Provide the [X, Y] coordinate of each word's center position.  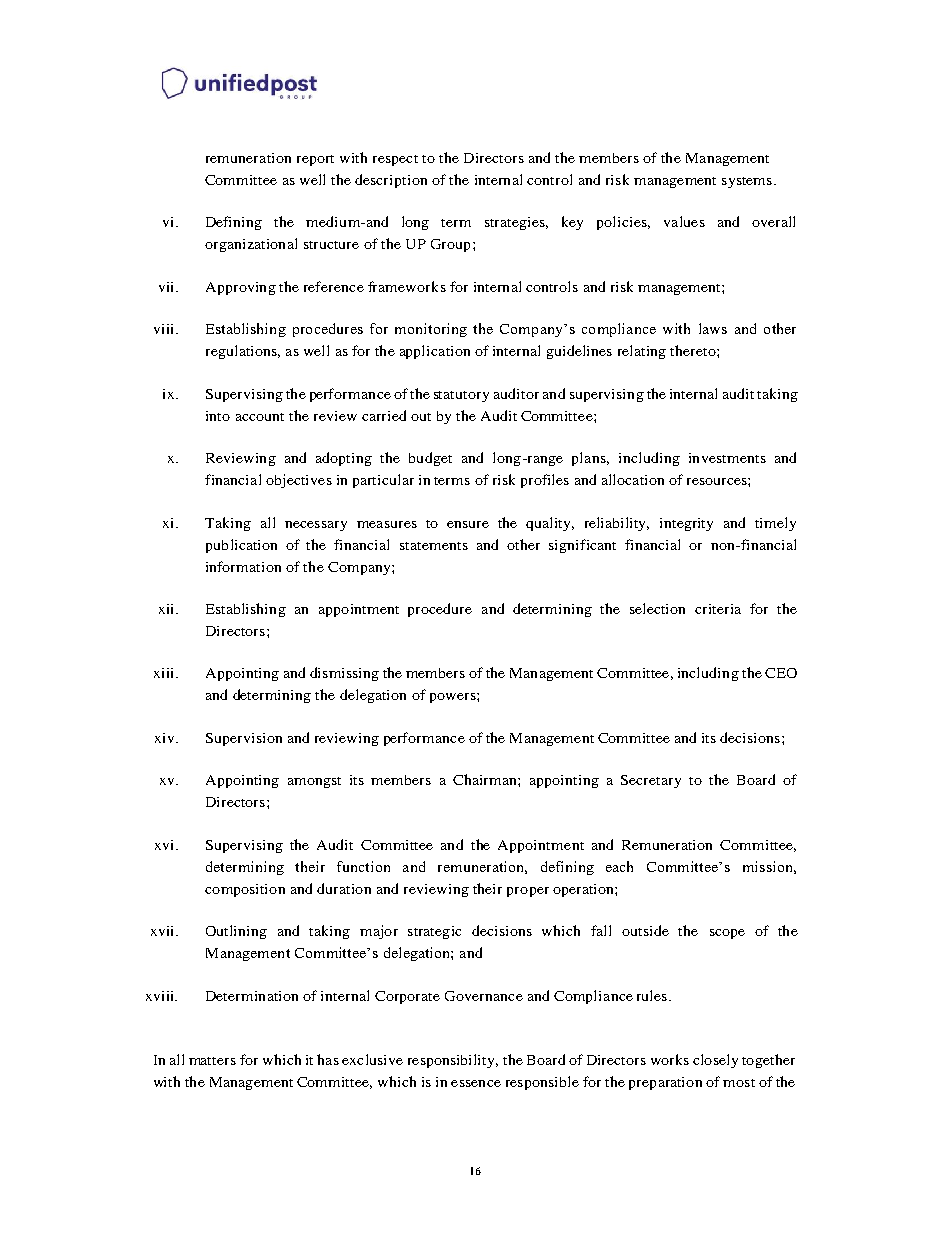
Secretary [651, 781]
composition [245, 890]
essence [476, 1083]
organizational [251, 245]
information [243, 566]
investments [727, 458]
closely [715, 1061]
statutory [461, 396]
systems [748, 182]
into [218, 416]
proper [528, 892]
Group [450, 245]
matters [212, 1061]
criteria [718, 609]
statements [434, 546]
